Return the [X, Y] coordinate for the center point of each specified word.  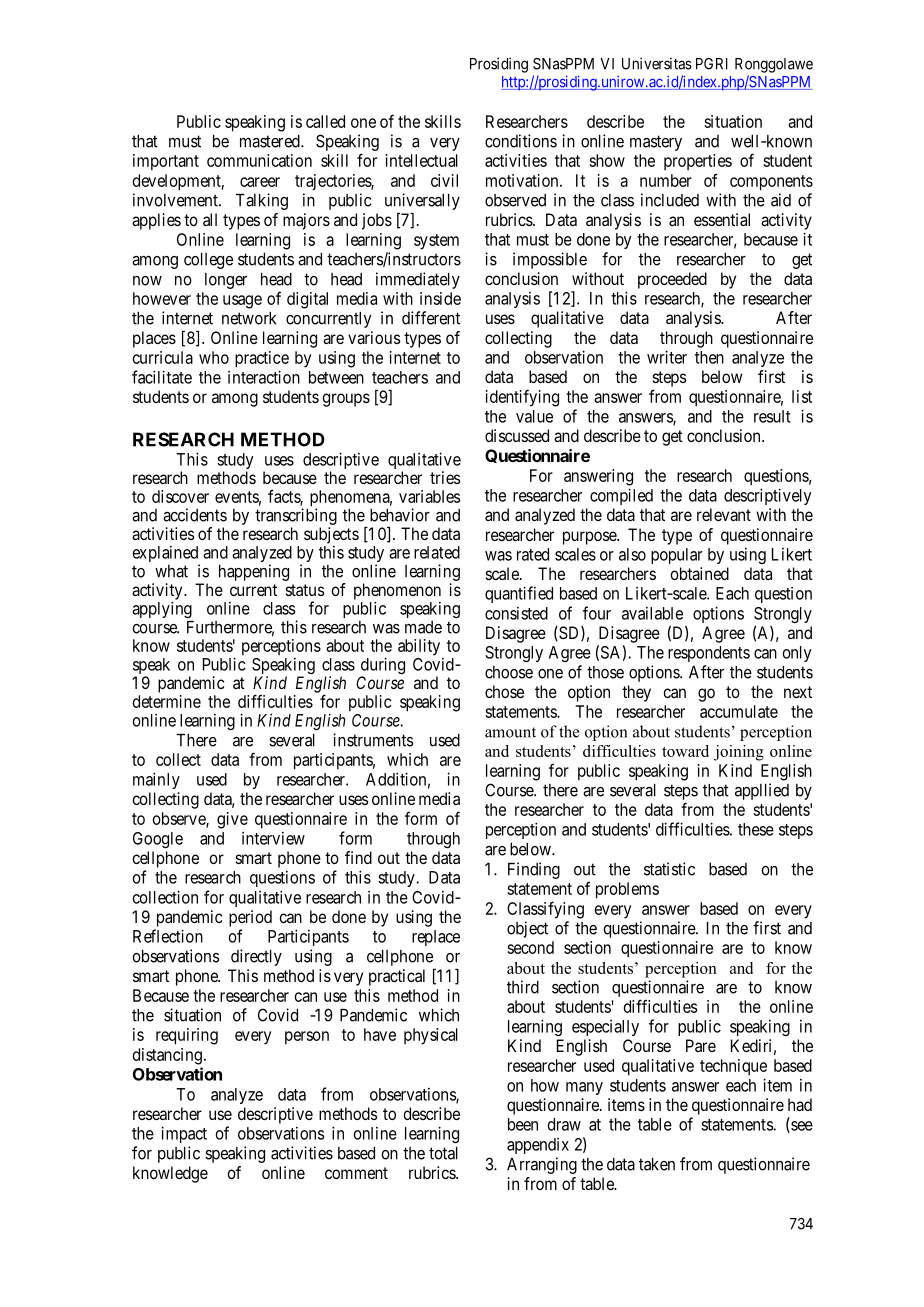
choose [509, 672]
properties [698, 162]
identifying [522, 398]
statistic [669, 869]
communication [259, 160]
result [772, 416]
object [527, 929]
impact [184, 1134]
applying [162, 609]
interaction [264, 377]
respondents [709, 654]
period [250, 918]
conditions [521, 141]
